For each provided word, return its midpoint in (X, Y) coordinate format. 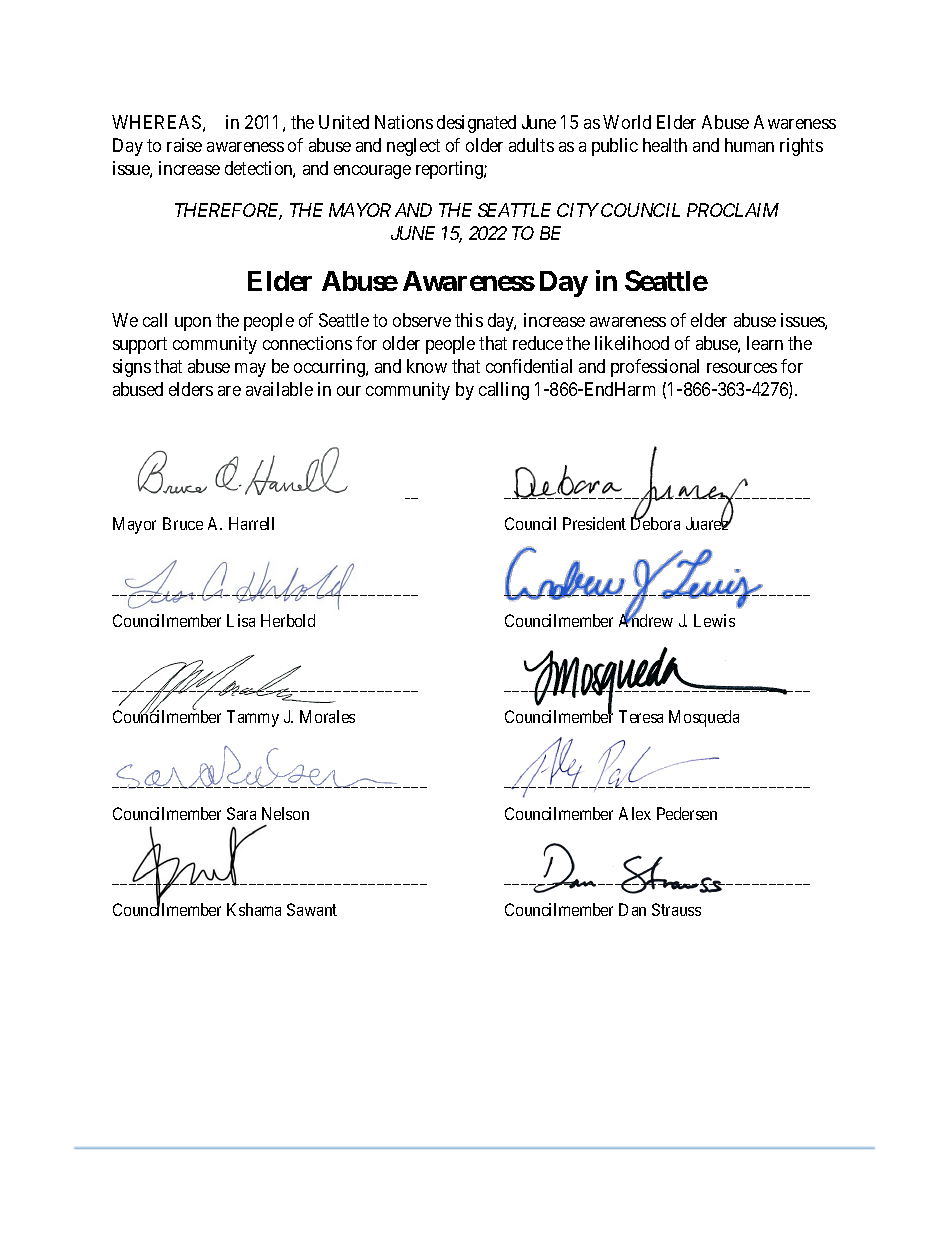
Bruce (183, 523)
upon (193, 324)
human (749, 145)
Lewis (714, 620)
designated (476, 124)
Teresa (641, 716)
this (469, 320)
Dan (632, 909)
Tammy (253, 718)
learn (765, 343)
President (594, 523)
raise (184, 145)
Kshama (254, 909)
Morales (327, 716)
